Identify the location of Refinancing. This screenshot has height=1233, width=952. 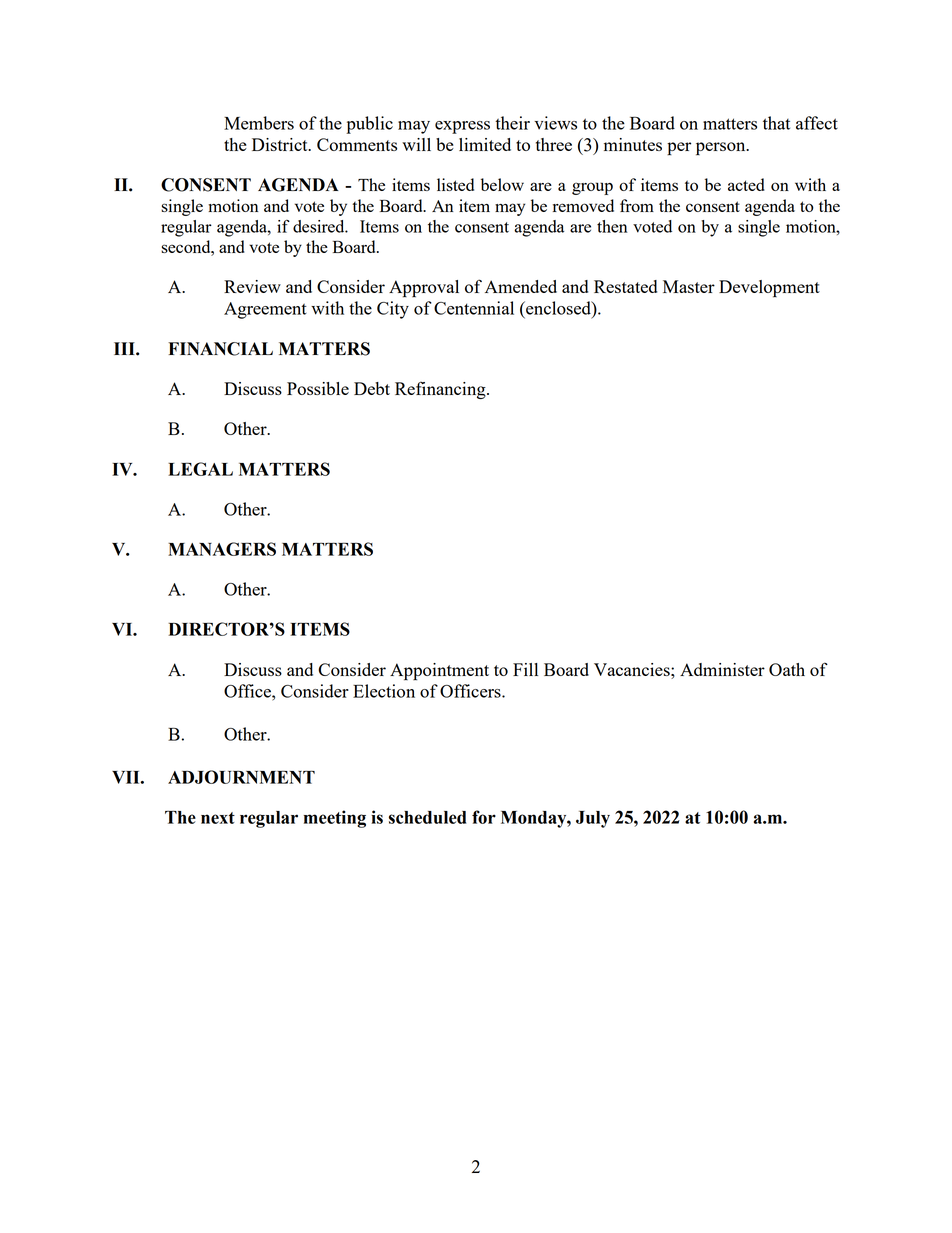
(441, 390).
